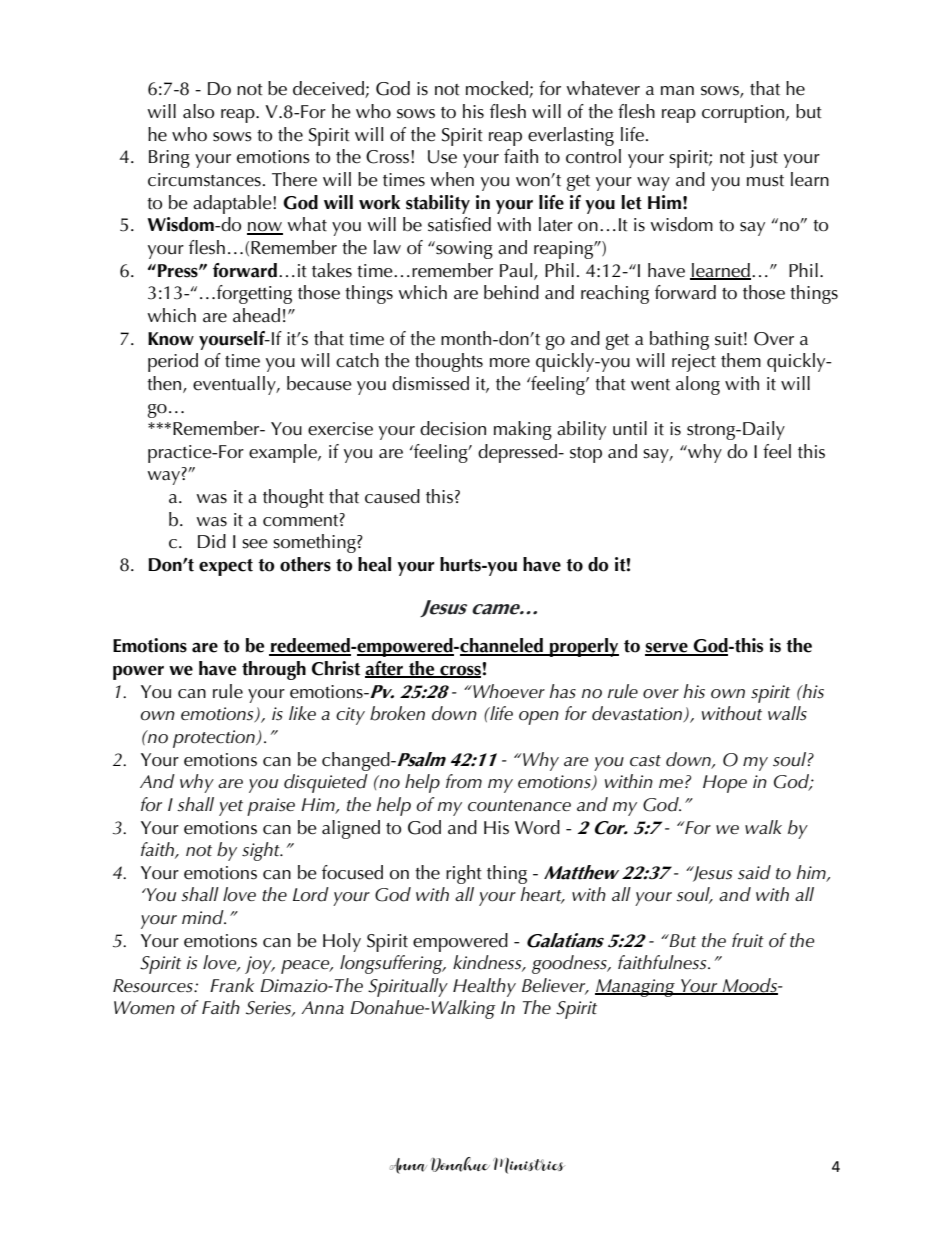 This image has height=1233, width=952. Describe the element at coordinates (667, 649) in the image. I see `serve` at that location.
